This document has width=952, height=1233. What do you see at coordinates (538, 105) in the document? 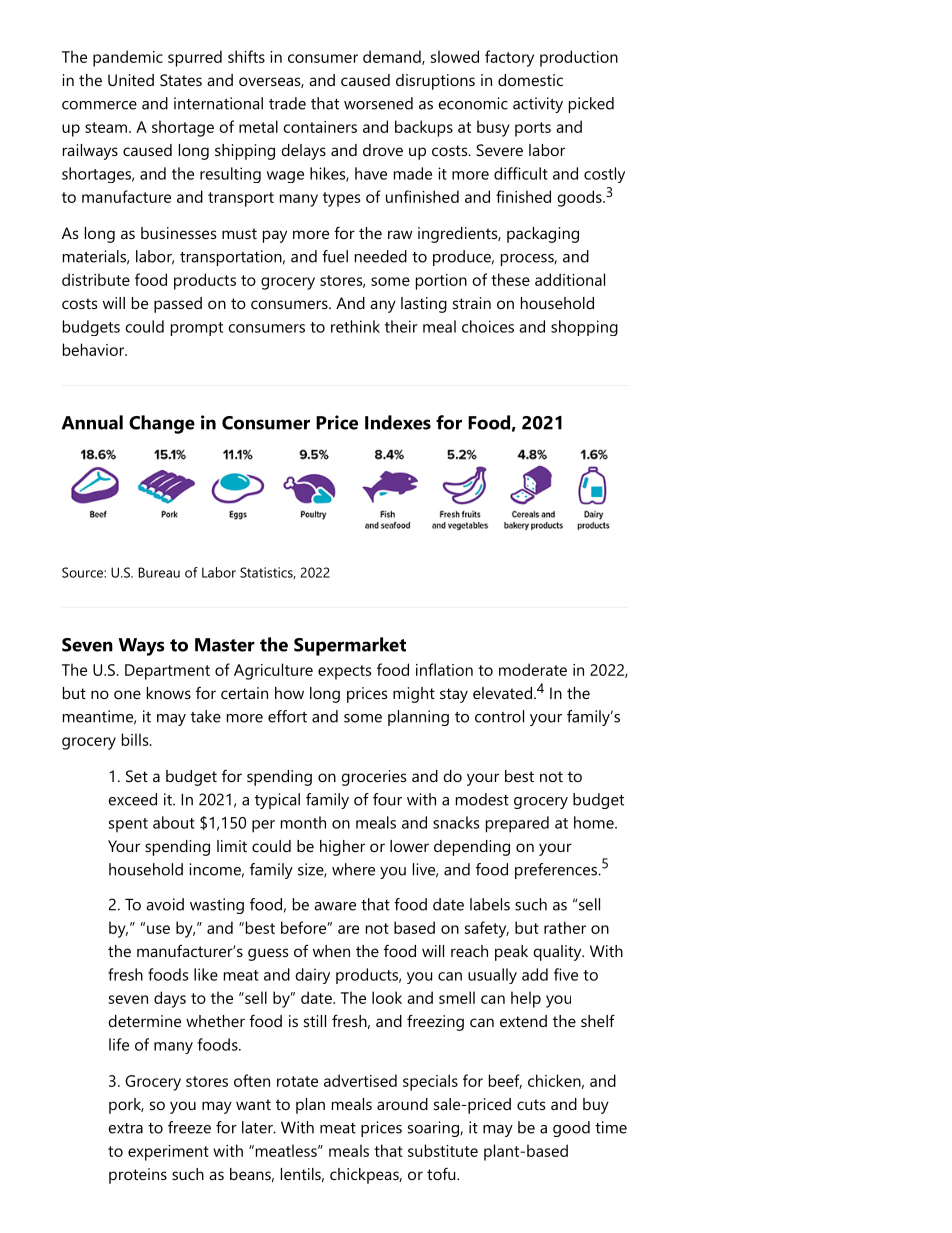
I see `activity` at bounding box center [538, 105].
